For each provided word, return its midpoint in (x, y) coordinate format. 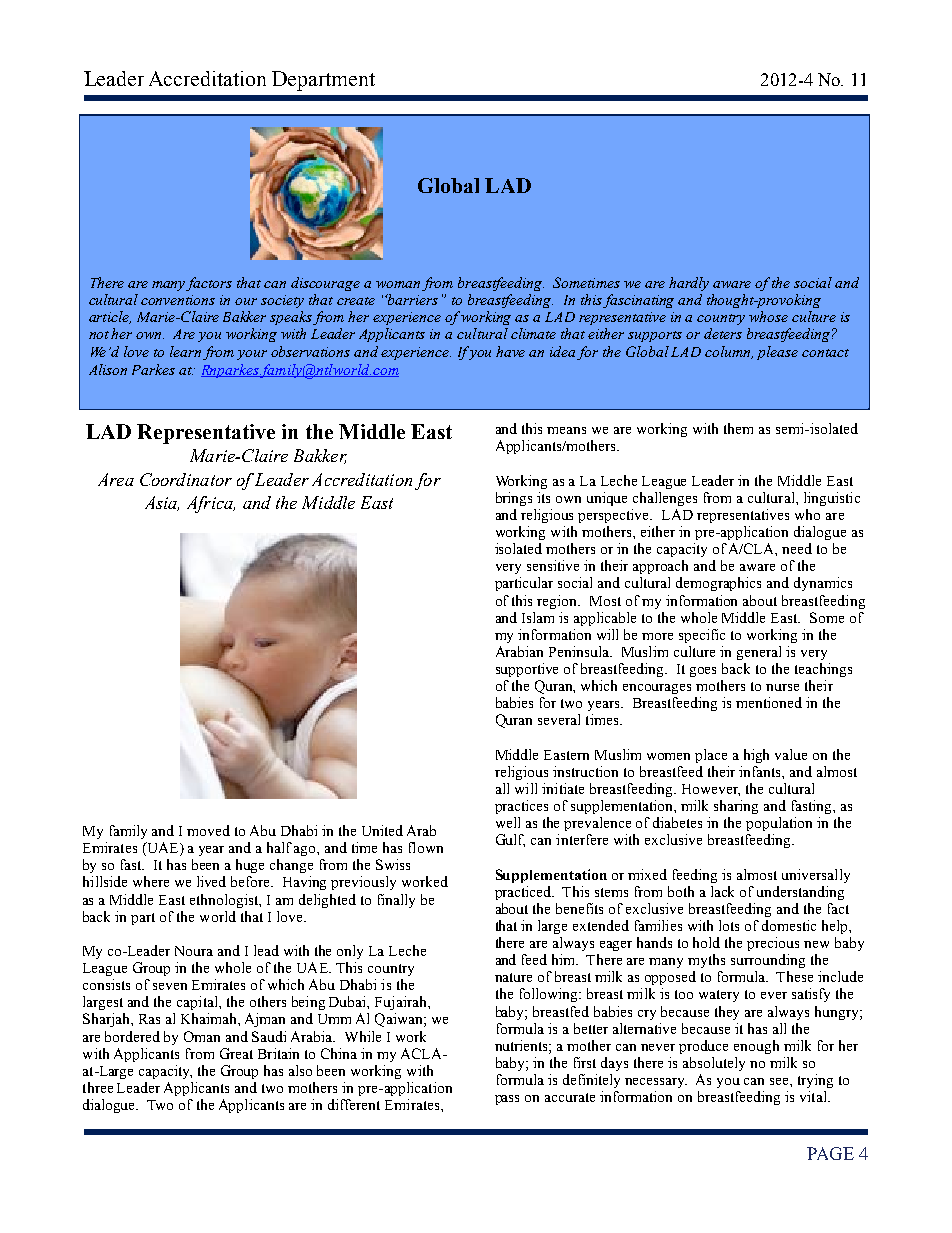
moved (208, 830)
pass (507, 1100)
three (98, 1087)
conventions (178, 300)
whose (768, 316)
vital (814, 1096)
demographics (718, 584)
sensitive (553, 565)
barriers (411, 299)
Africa (211, 504)
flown (426, 847)
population (779, 824)
